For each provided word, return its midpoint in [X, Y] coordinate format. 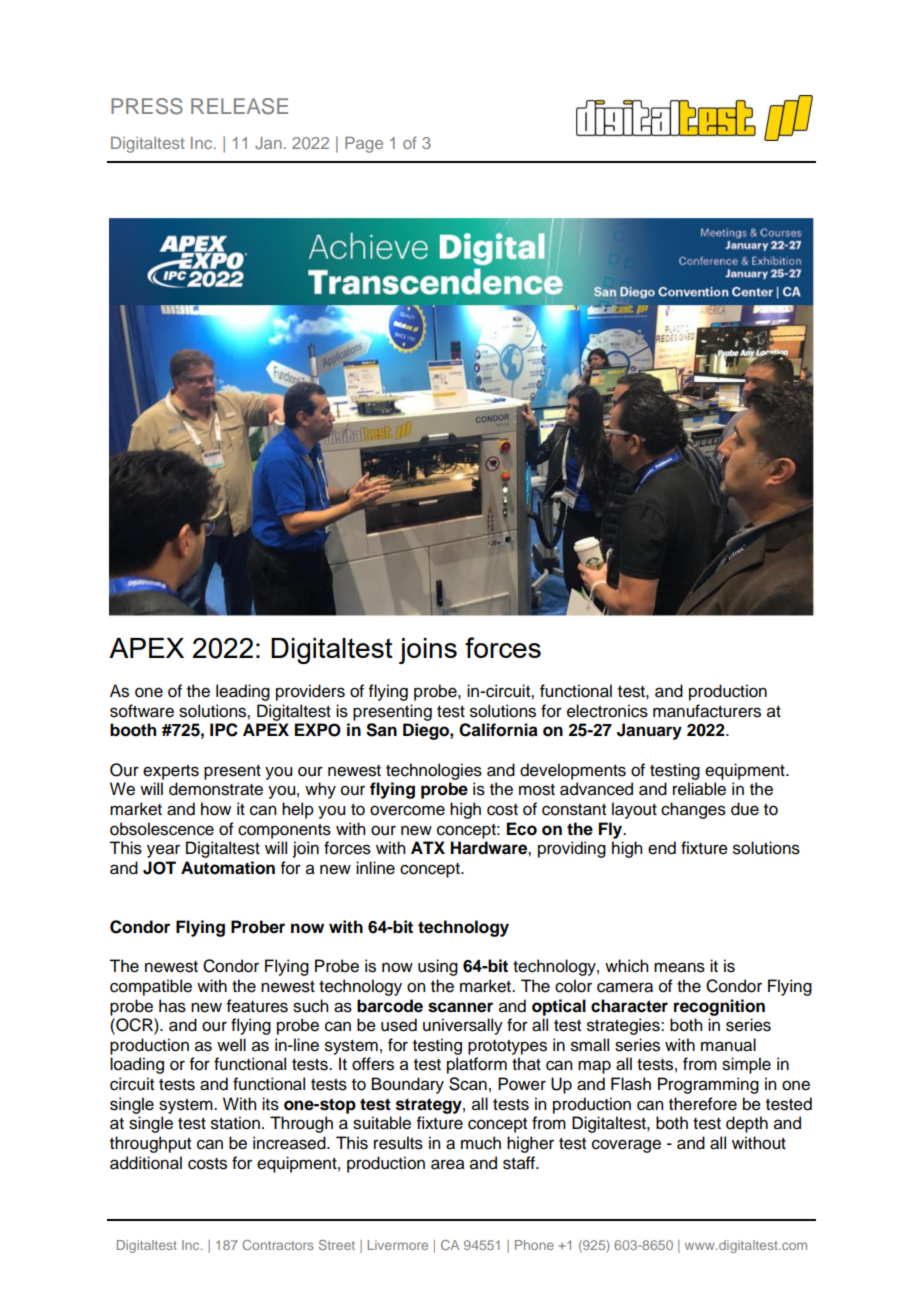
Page [364, 145]
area [448, 1164]
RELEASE [239, 106]
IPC [224, 730]
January [649, 731]
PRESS [147, 106]
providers [310, 692]
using [438, 967]
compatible [151, 987]
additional [146, 1163]
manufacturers [707, 711]
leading [243, 692]
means [679, 967]
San [381, 730]
